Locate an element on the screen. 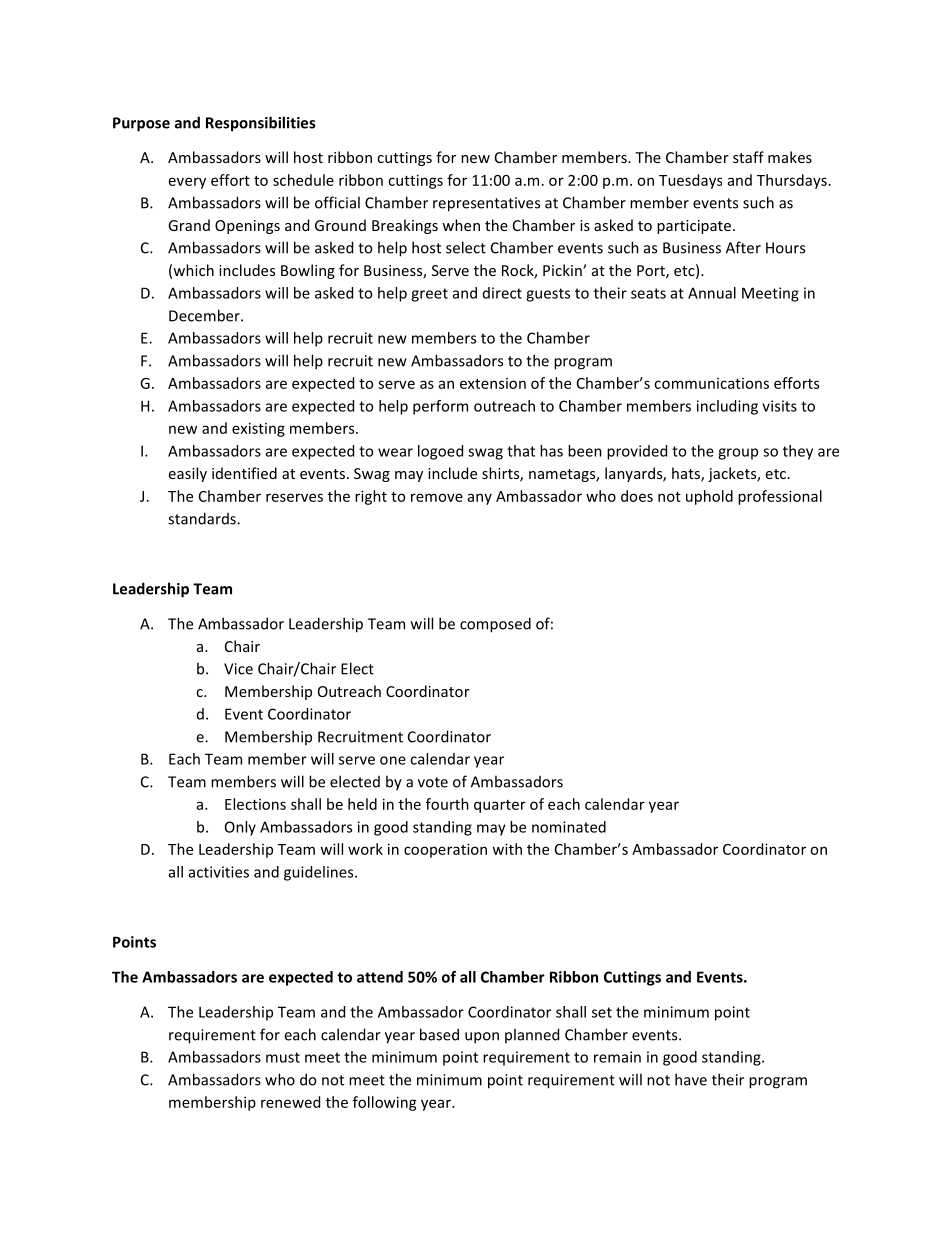  group is located at coordinates (738, 454).
